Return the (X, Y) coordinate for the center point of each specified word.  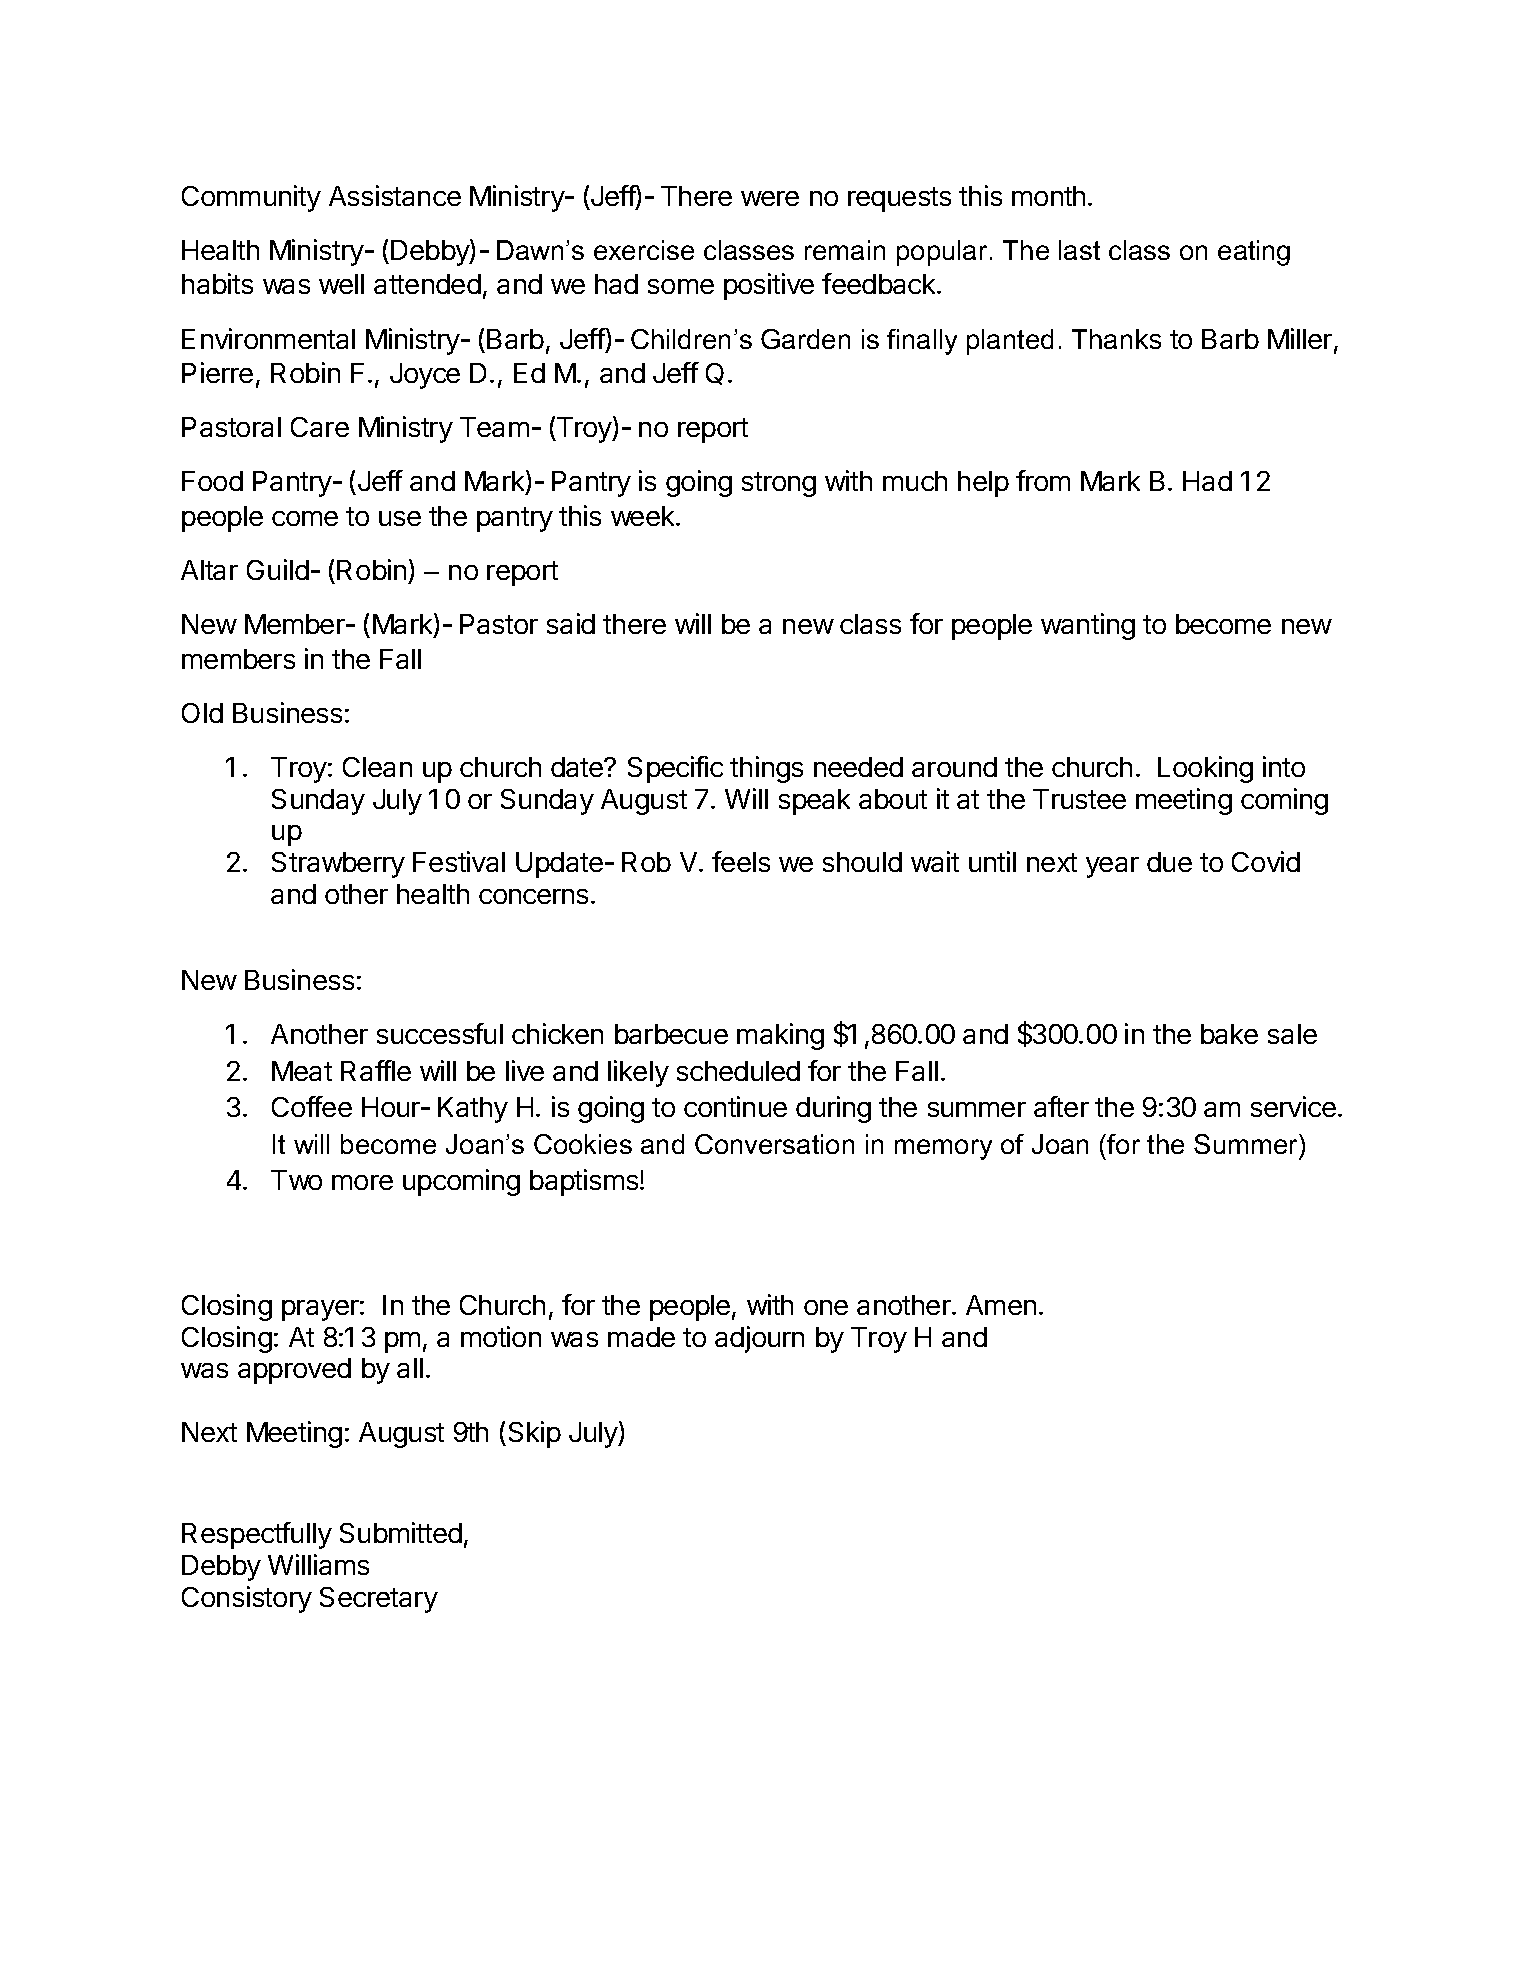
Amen (1001, 1305)
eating (1254, 253)
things (766, 769)
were (770, 198)
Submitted (401, 1532)
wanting (1088, 626)
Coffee (312, 1106)
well (341, 284)
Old (202, 713)
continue (735, 1106)
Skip (535, 1434)
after (1061, 1106)
